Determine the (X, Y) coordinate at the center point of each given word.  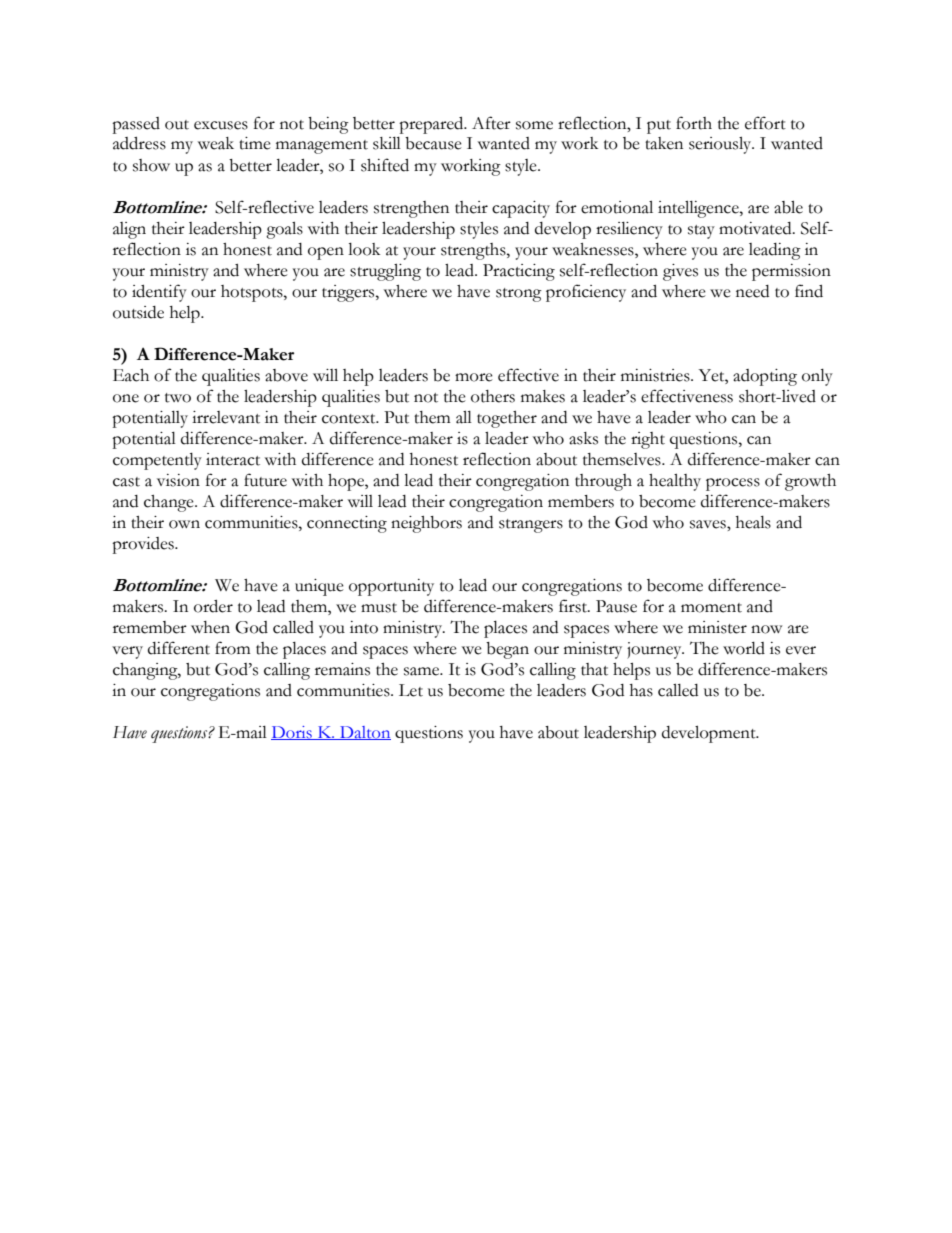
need (752, 291)
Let (411, 690)
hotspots (253, 293)
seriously (721, 145)
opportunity (391, 587)
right (648, 440)
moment (711, 608)
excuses (221, 125)
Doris (292, 733)
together (507, 419)
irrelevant (226, 417)
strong (519, 295)
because (433, 143)
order (213, 606)
